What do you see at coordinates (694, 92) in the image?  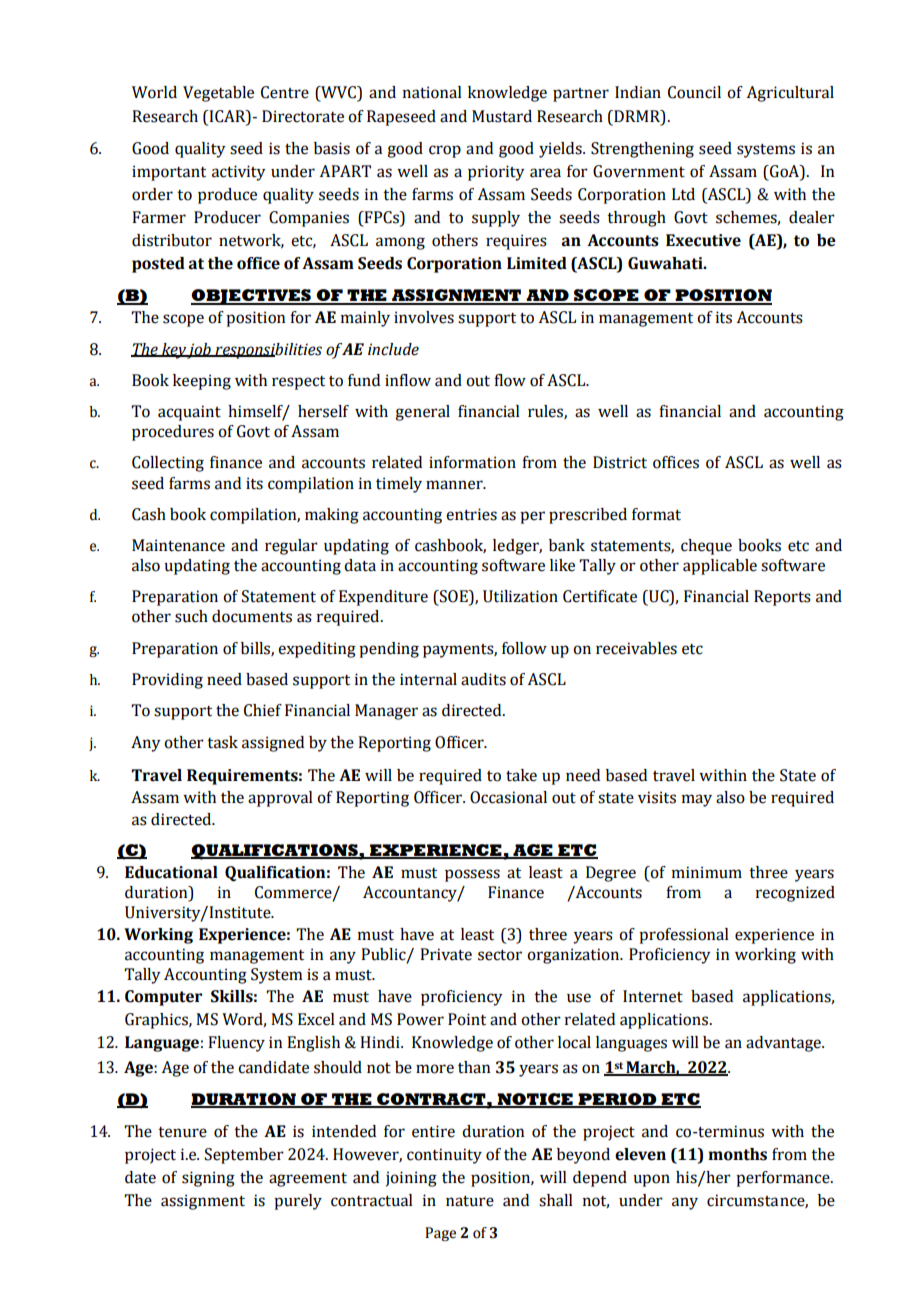 I see `Council` at bounding box center [694, 92].
